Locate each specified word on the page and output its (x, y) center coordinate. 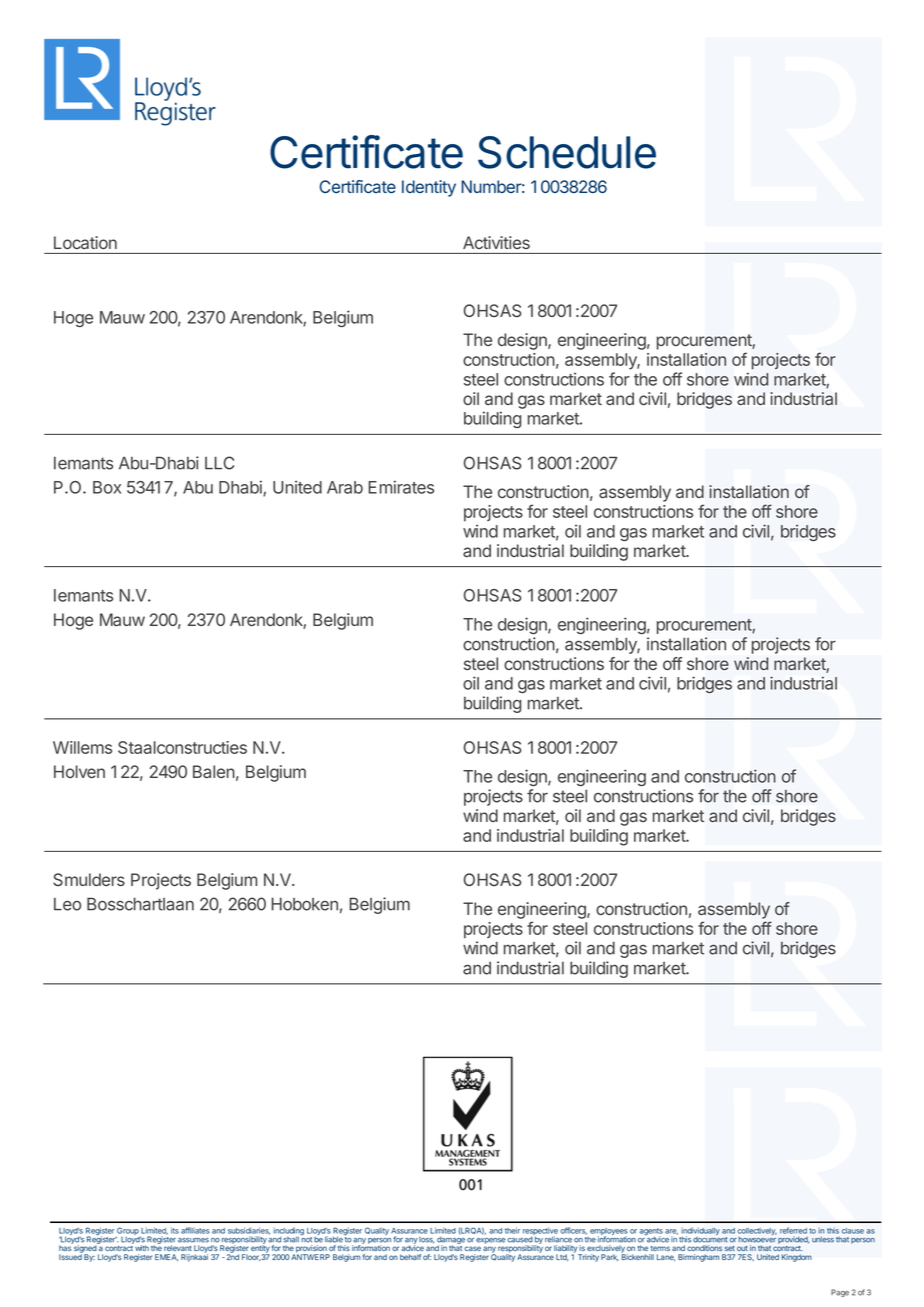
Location (85, 242)
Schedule (567, 152)
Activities (496, 242)
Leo (67, 904)
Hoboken (305, 904)
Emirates (401, 487)
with (142, 1248)
